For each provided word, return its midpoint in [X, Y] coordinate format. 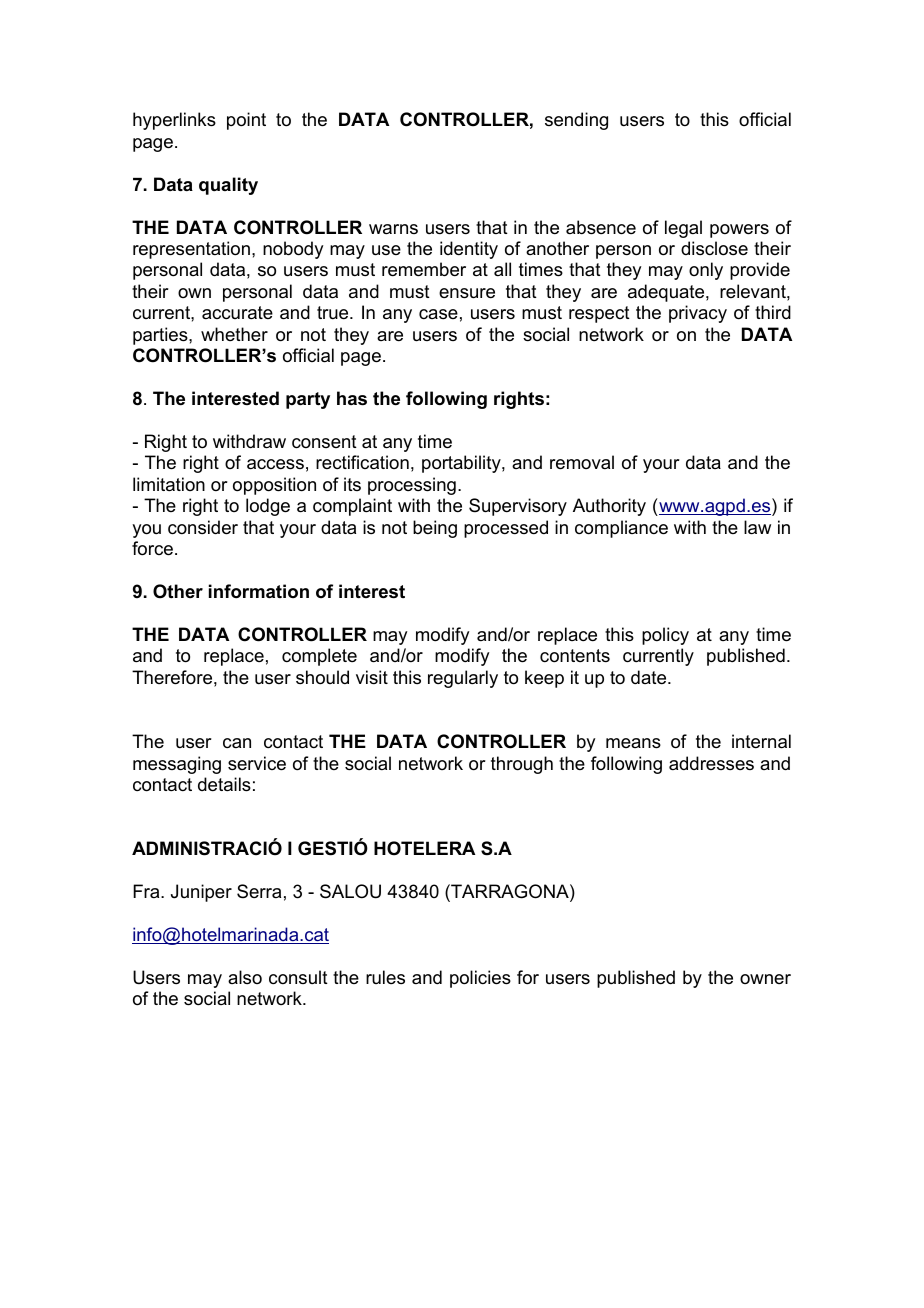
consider [203, 527]
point [246, 121]
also [245, 977]
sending [576, 121]
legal [683, 229]
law [757, 527]
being [435, 529]
